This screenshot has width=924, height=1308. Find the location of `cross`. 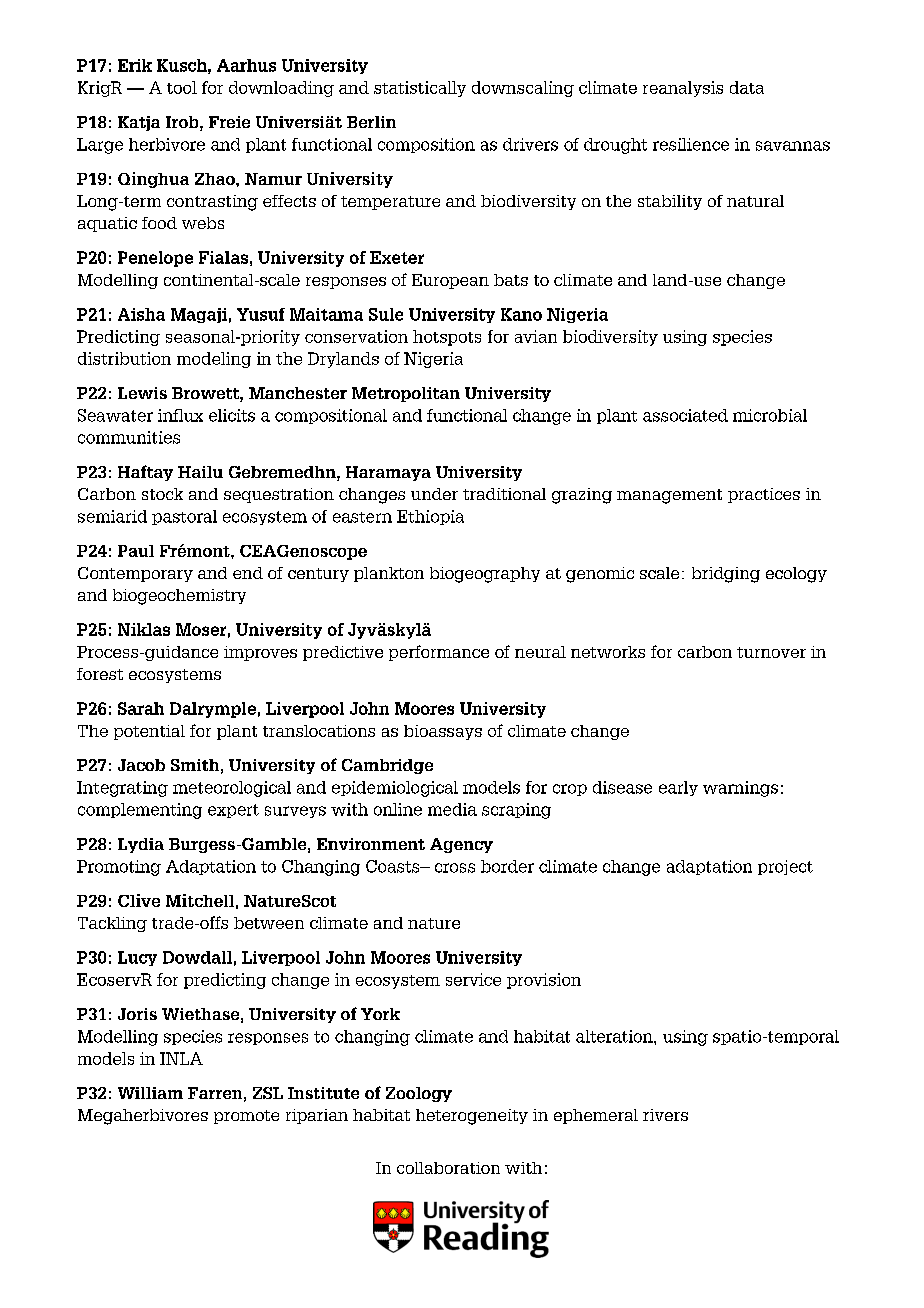

cross is located at coordinates (455, 868).
